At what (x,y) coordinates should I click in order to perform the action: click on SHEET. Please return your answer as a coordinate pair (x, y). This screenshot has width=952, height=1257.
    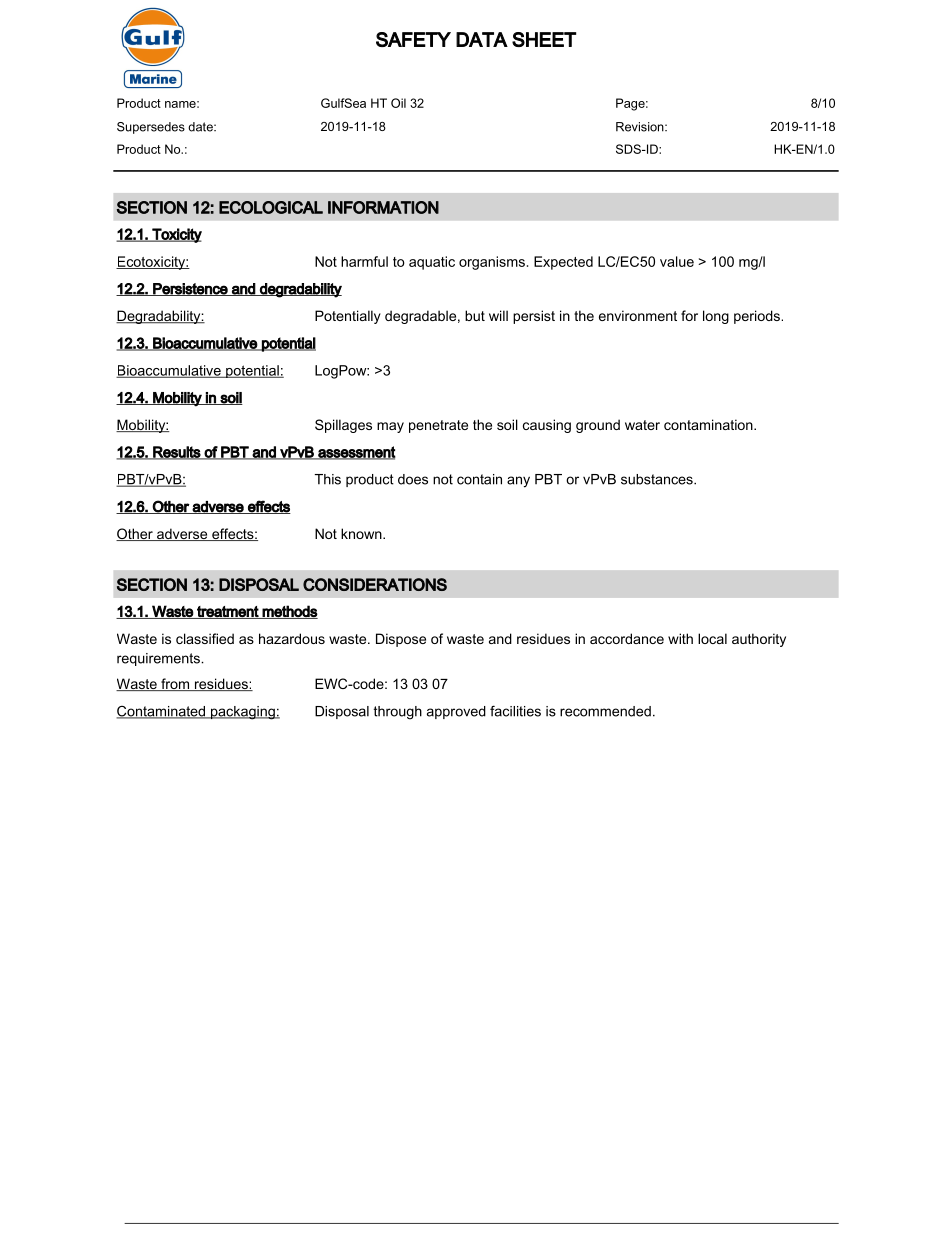
    Looking at the image, I should click on (544, 39).
